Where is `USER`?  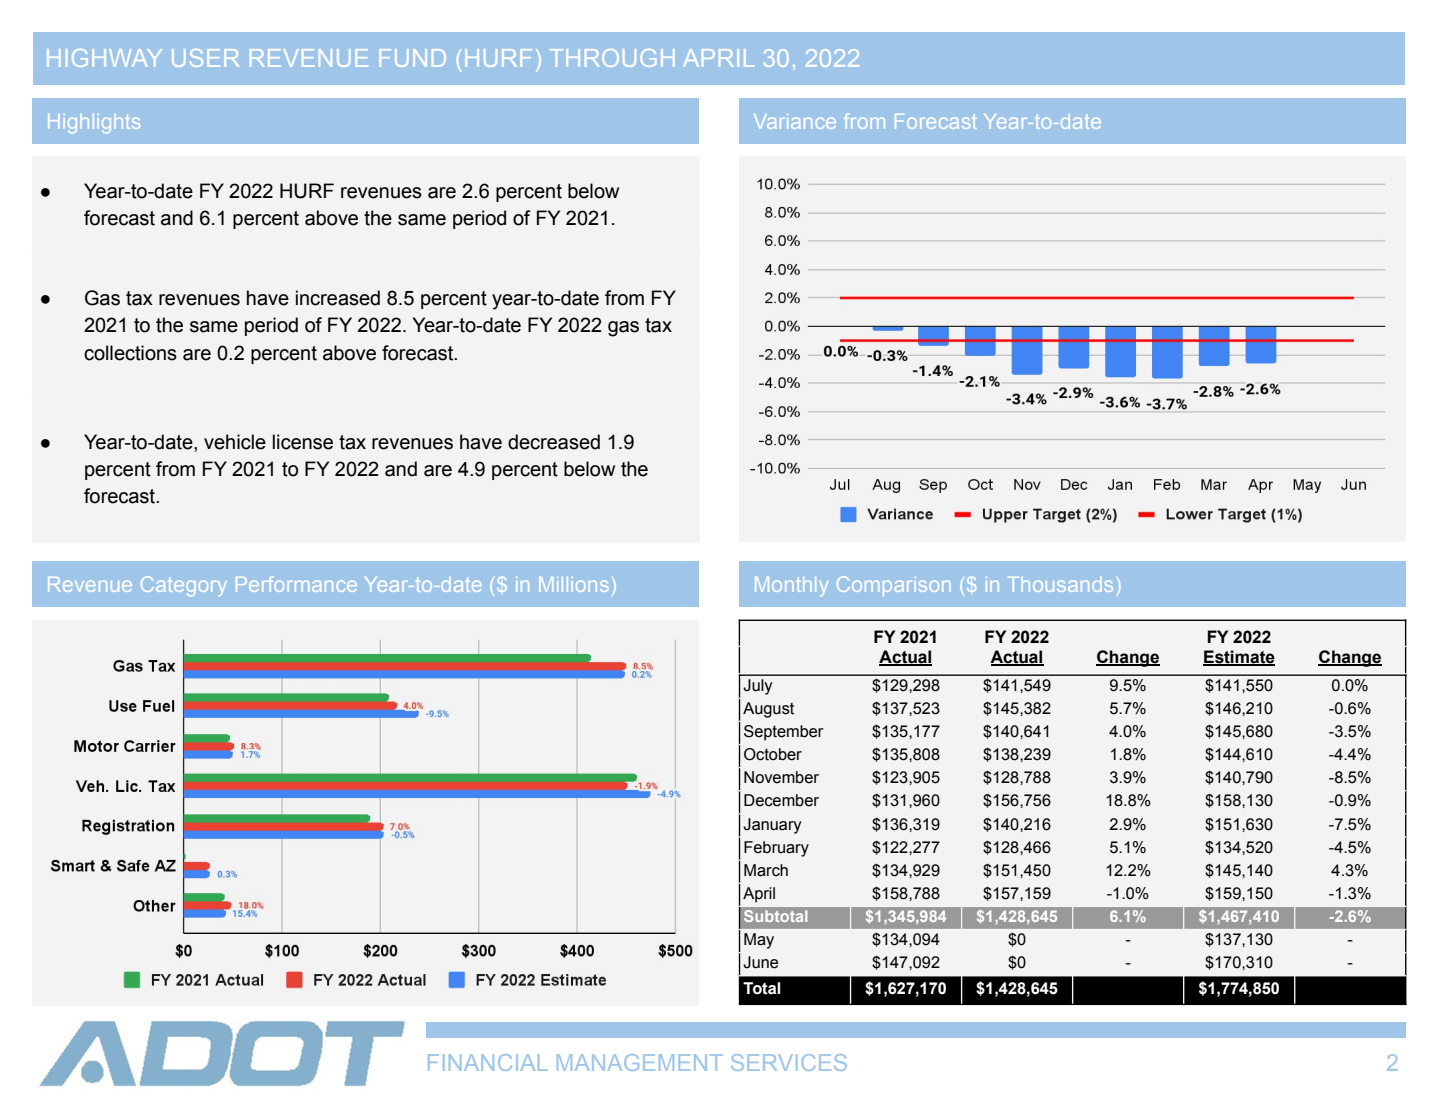
USER is located at coordinates (205, 58).
